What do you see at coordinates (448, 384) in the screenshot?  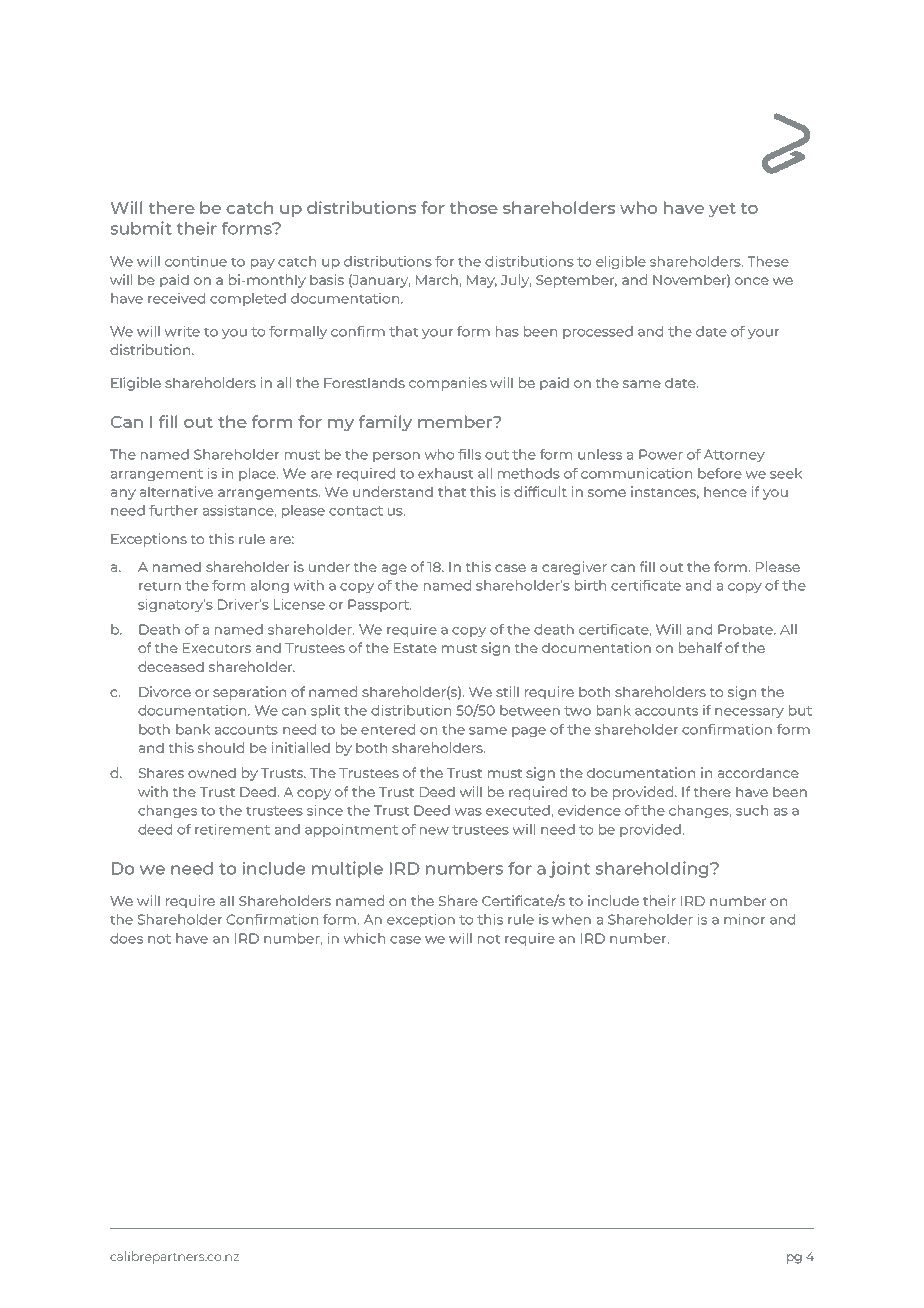 I see `companies` at bounding box center [448, 384].
